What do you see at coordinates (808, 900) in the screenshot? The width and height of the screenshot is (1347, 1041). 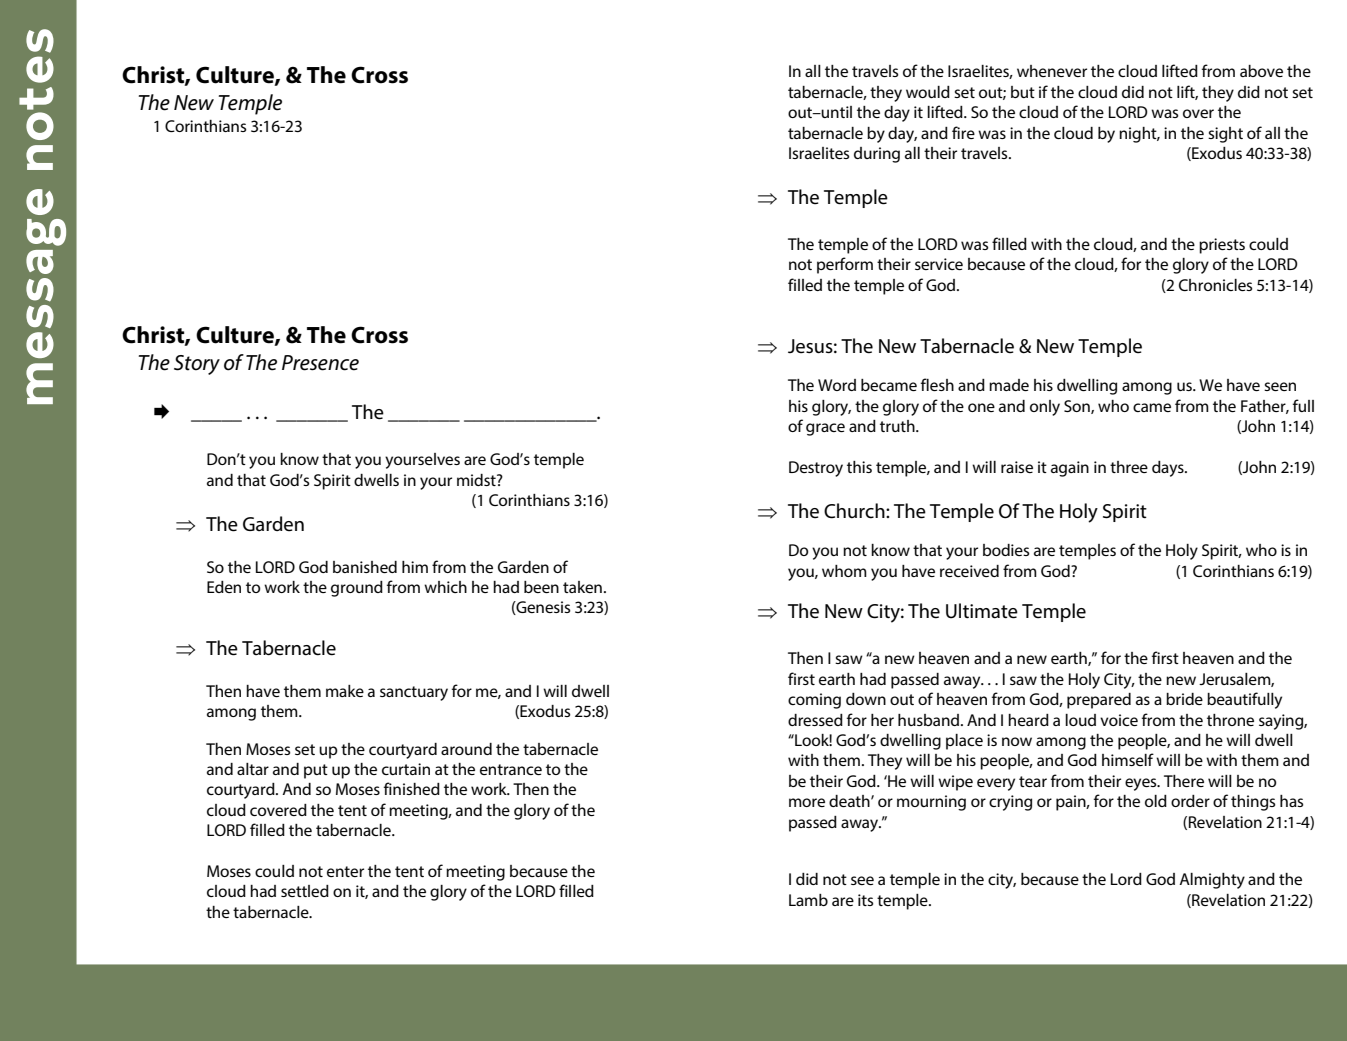 I see `Lamb` at bounding box center [808, 900].
